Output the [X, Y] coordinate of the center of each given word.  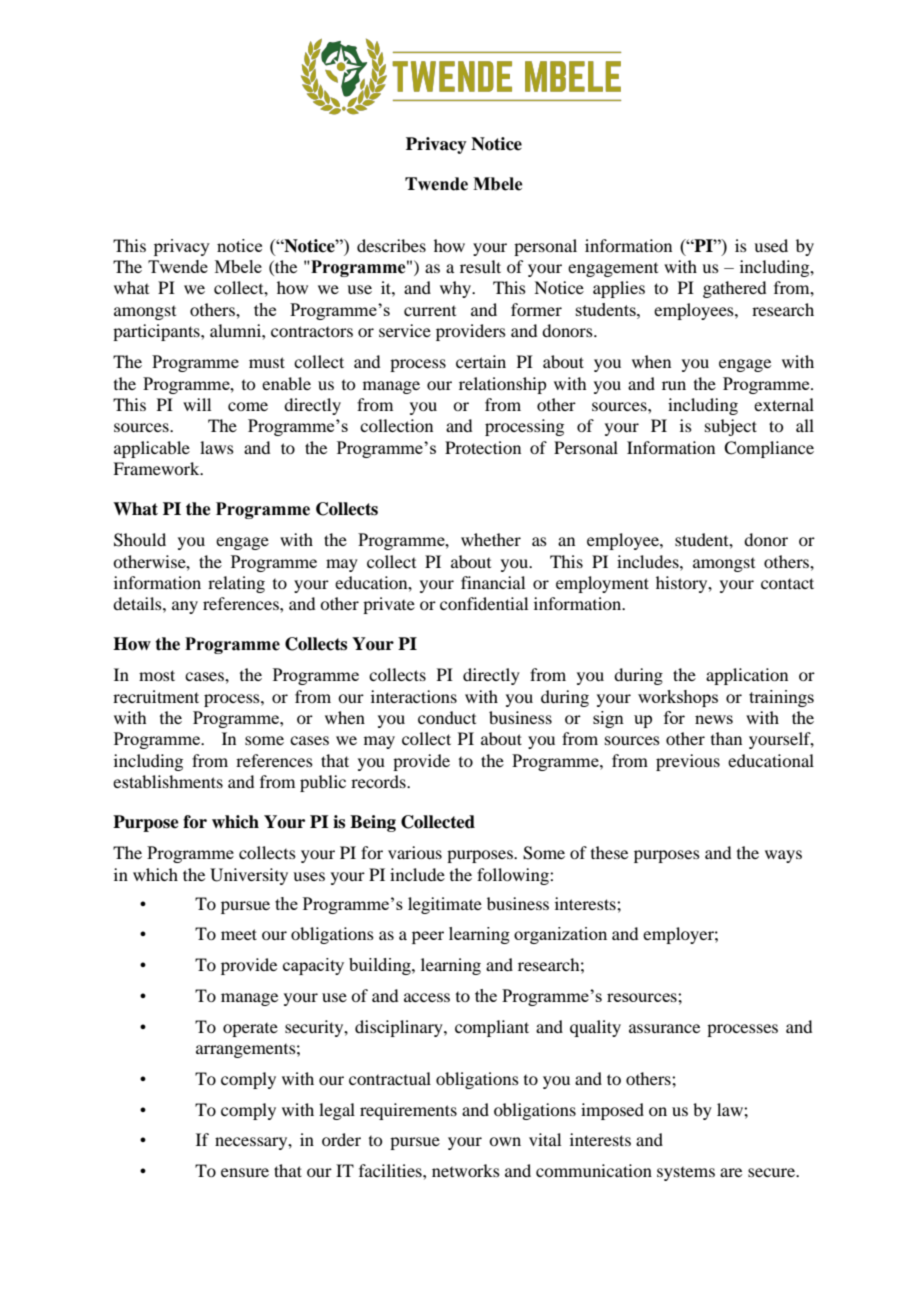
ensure [245, 1172]
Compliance [769, 449]
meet [239, 934]
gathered [734, 289]
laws [217, 447]
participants [157, 332]
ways [783, 856]
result [480, 266]
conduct [447, 717]
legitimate [445, 905]
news [714, 719]
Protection [483, 447]
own [505, 1141]
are [731, 1172]
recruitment [156, 696]
